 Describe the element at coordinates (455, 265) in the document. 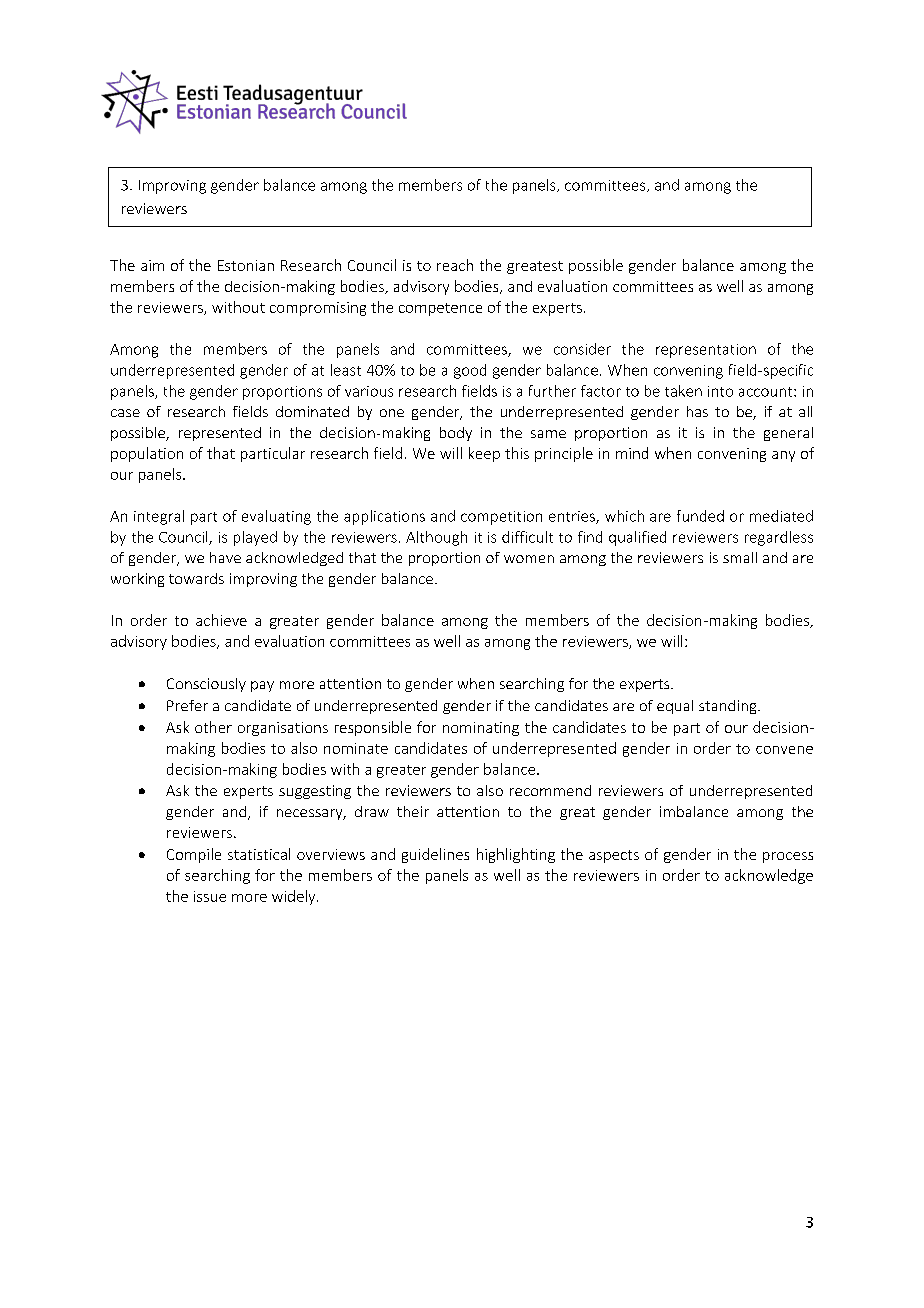

I see `reach` at that location.
